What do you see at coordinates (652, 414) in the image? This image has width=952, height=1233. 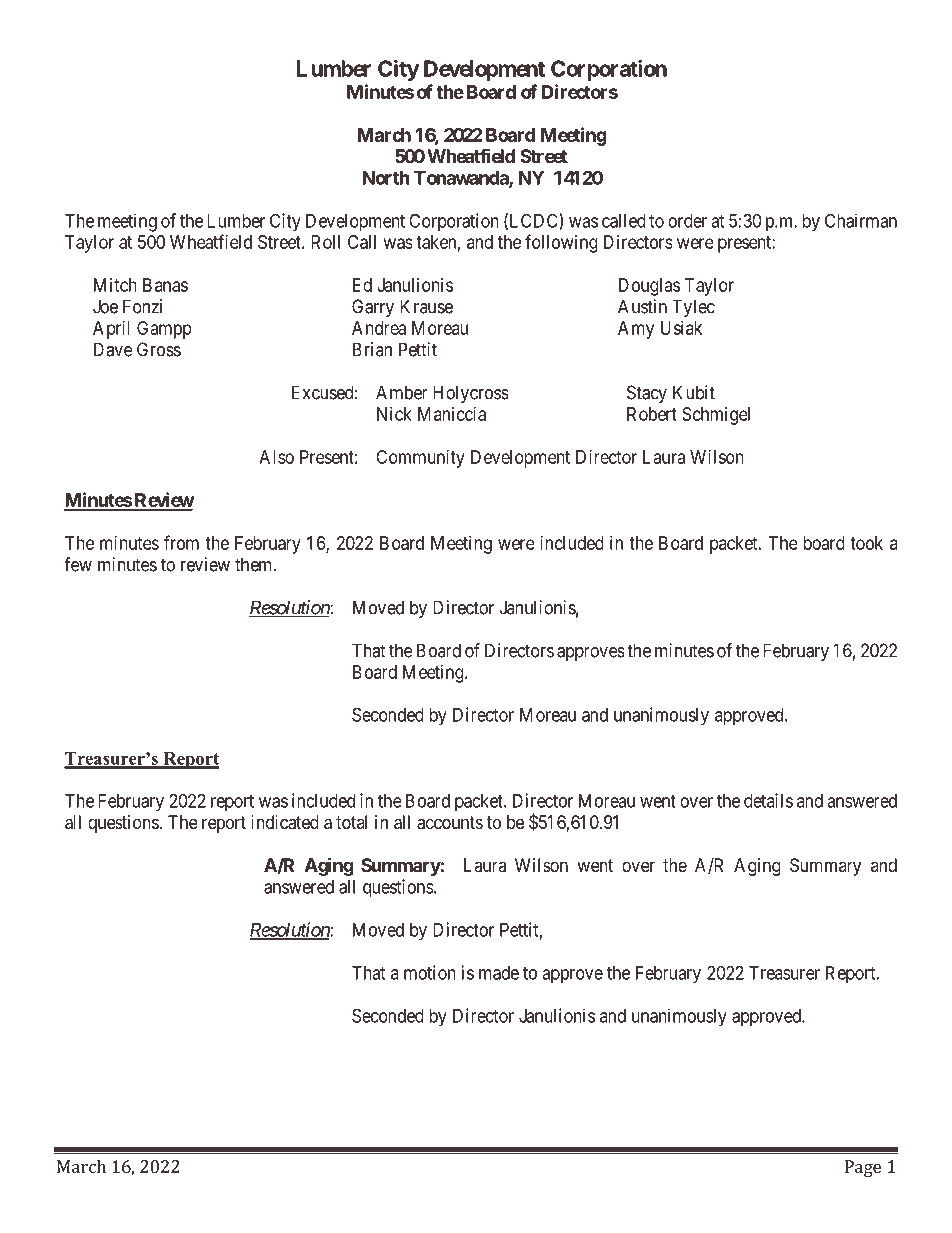 I see `Robert` at bounding box center [652, 414].
